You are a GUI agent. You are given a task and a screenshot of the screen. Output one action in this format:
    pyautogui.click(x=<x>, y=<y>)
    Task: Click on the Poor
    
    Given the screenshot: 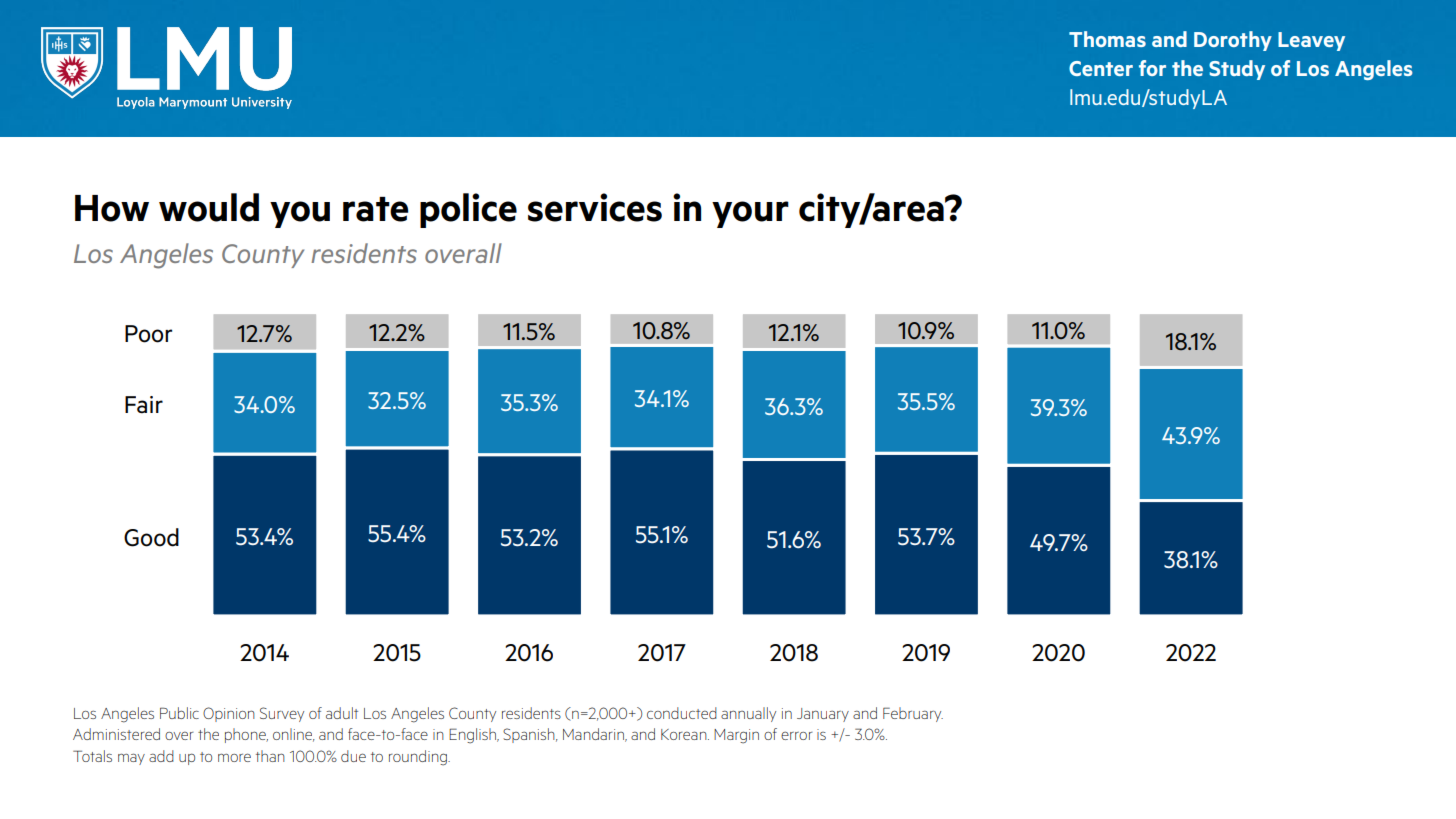 What is the action you would take?
    pyautogui.click(x=148, y=334)
